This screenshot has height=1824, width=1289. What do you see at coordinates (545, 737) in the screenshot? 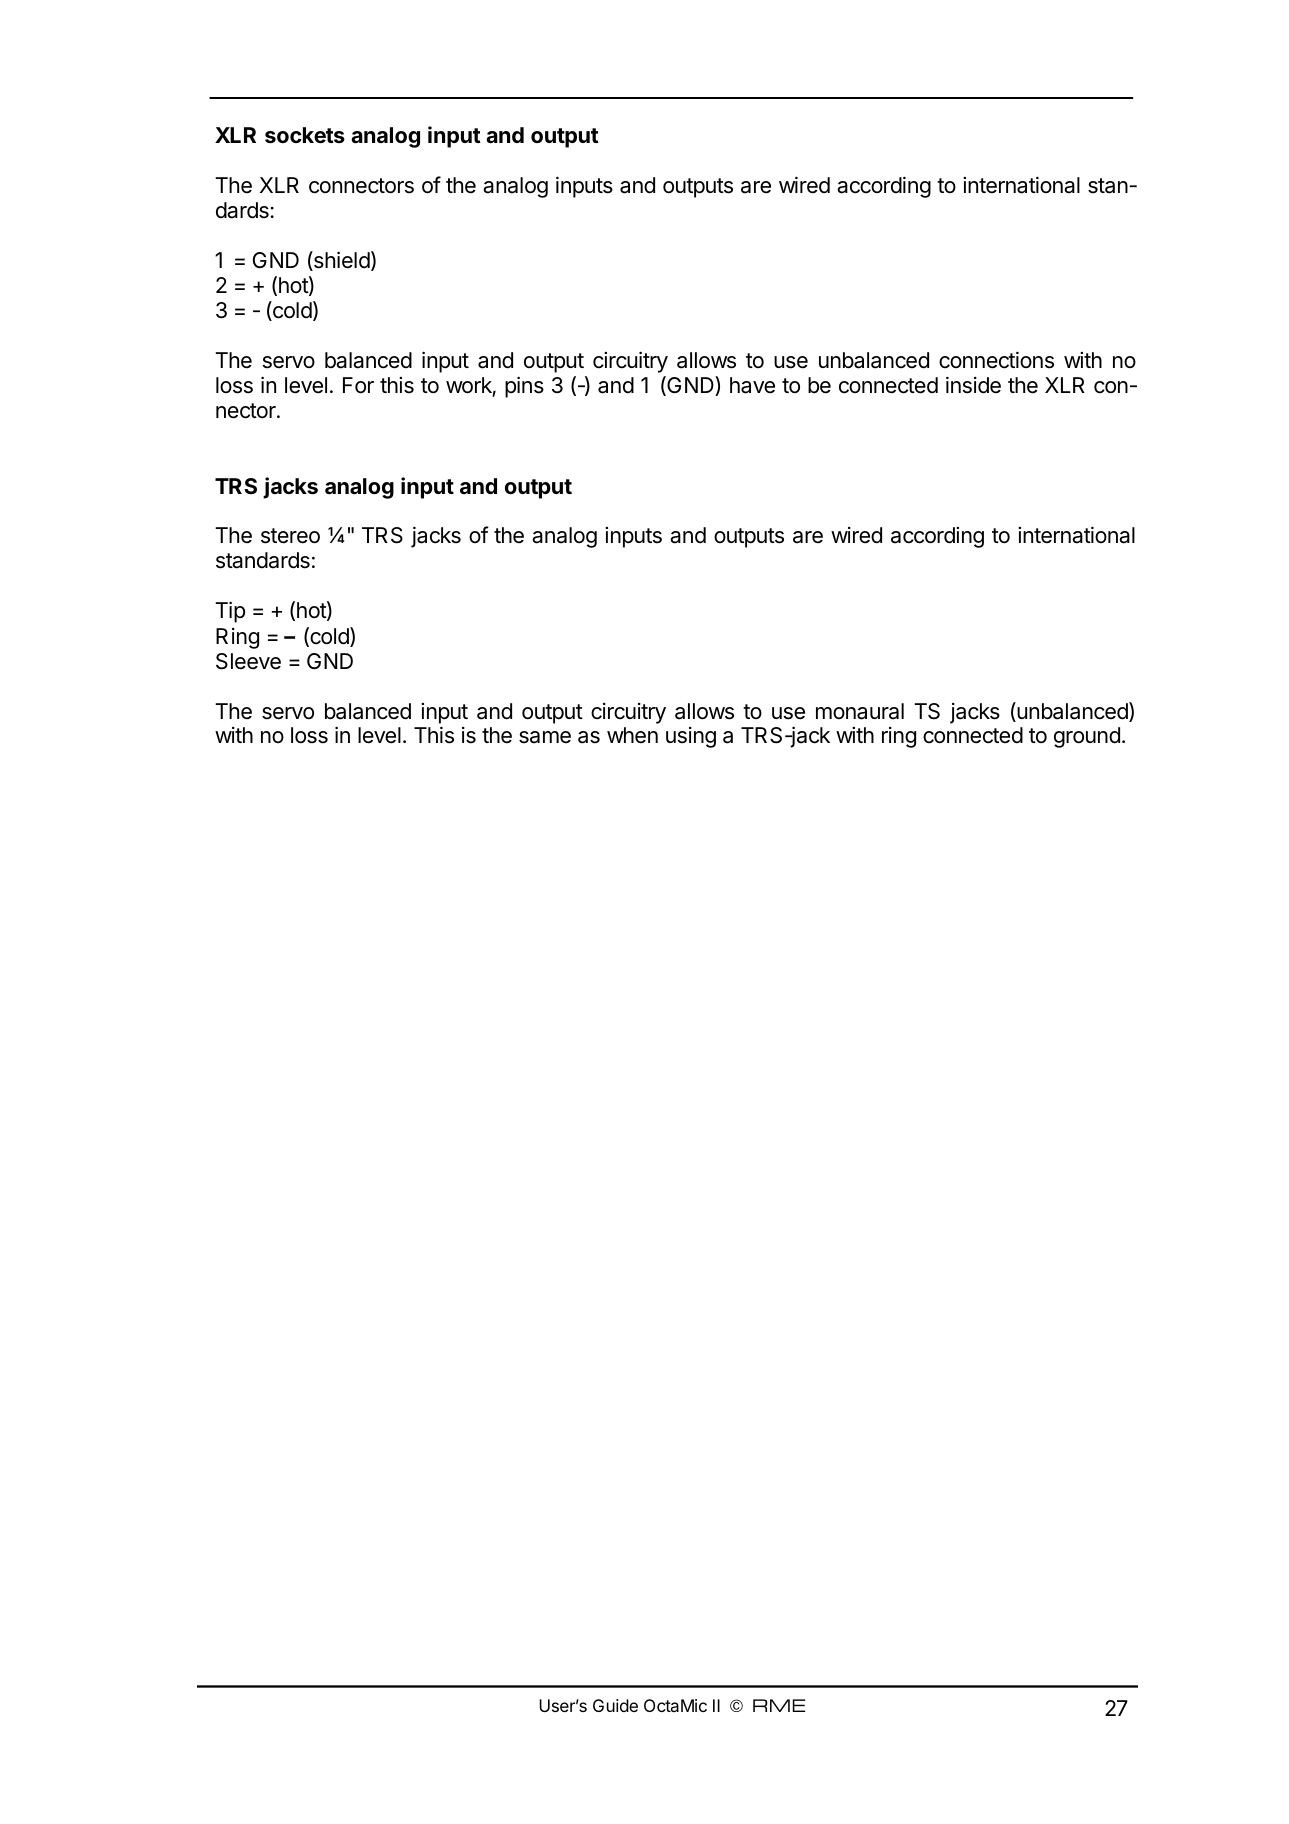
I see `same` at bounding box center [545, 737].
